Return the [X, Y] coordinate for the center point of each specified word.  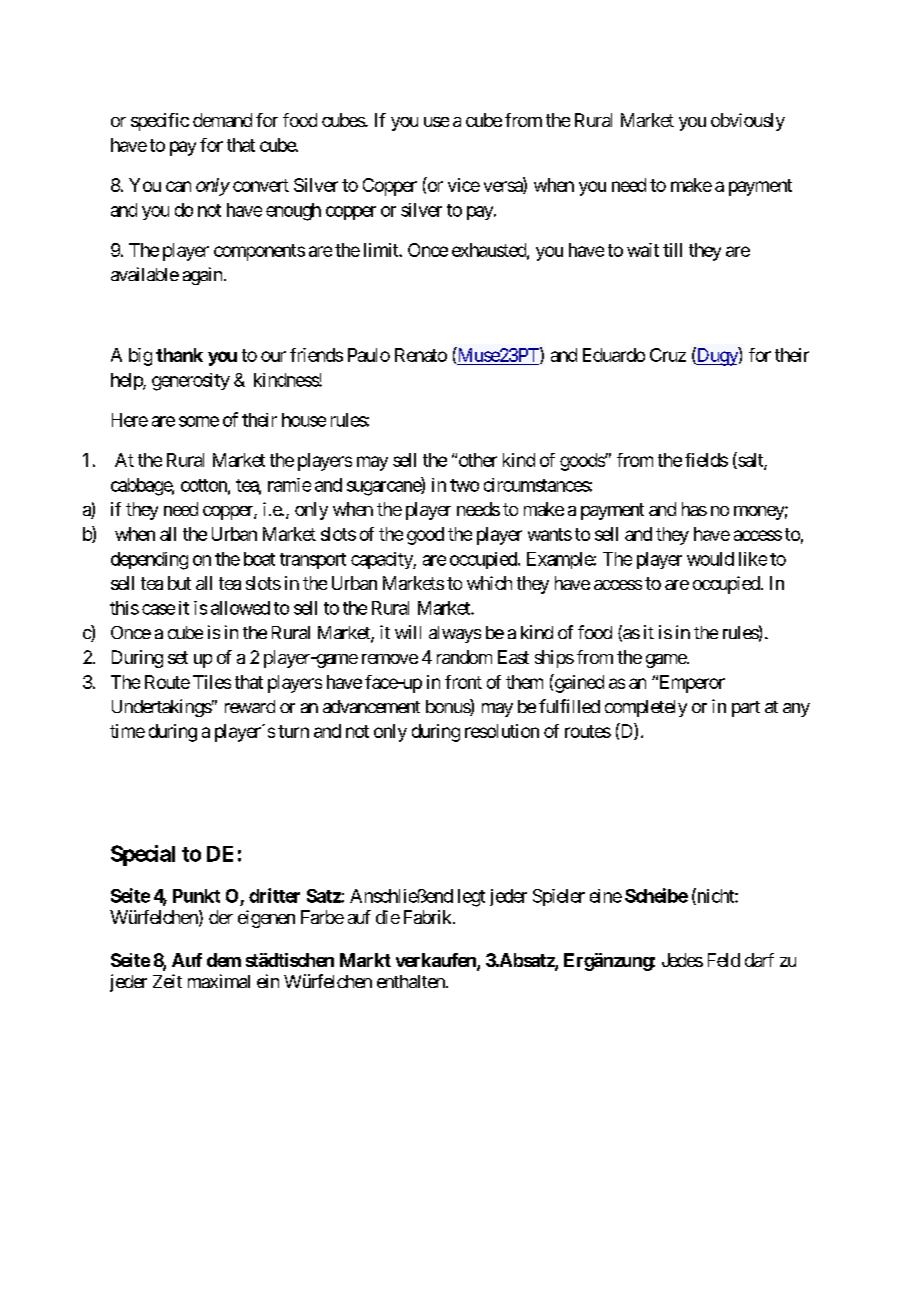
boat [259, 559]
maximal [219, 981]
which [489, 583]
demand [222, 120]
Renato [421, 355]
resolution [502, 731]
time [127, 731]
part [746, 709]
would [710, 559]
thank [179, 355]
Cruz [668, 355]
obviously [748, 122]
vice [464, 185]
